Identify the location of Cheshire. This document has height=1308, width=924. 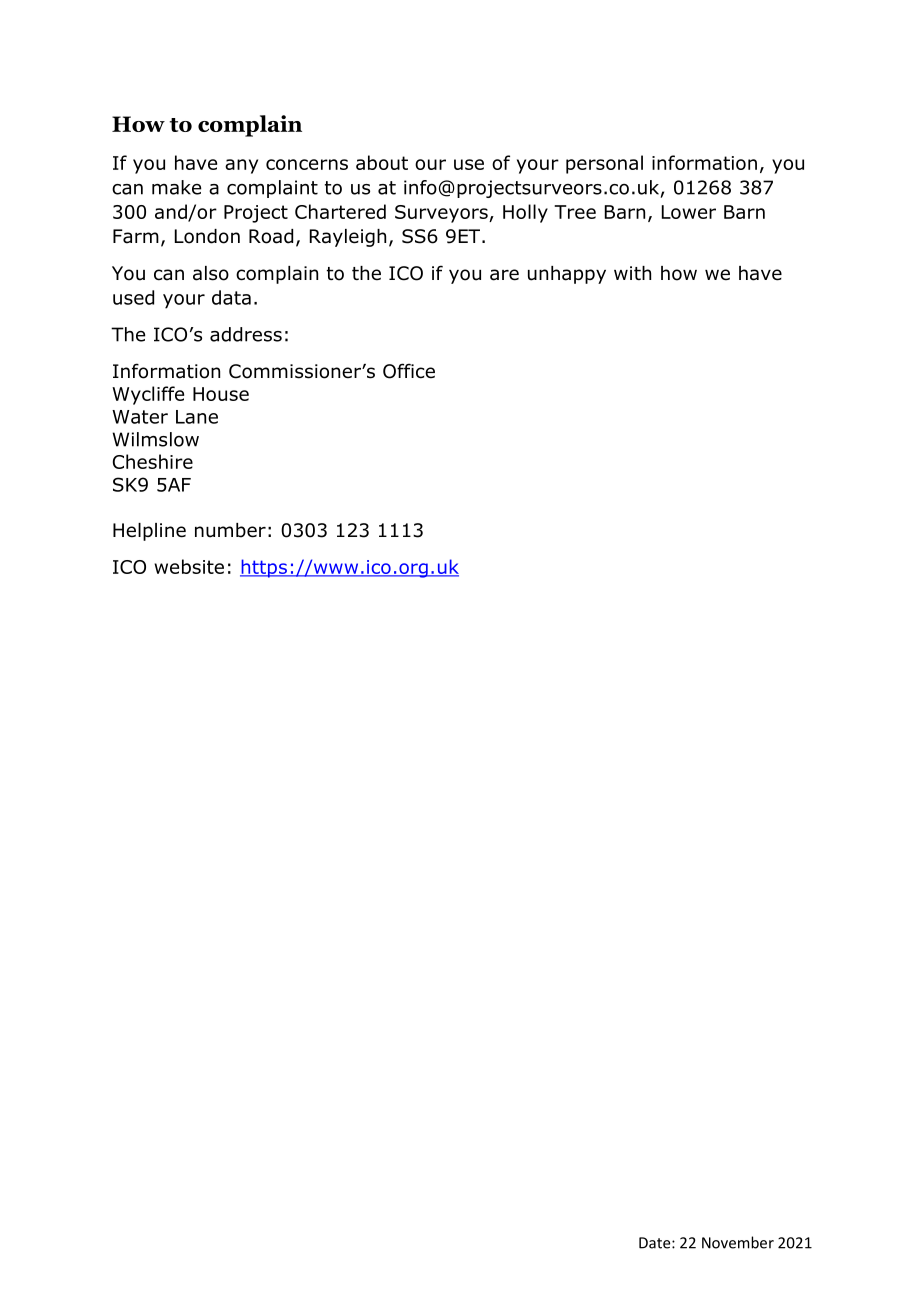
(153, 461).
